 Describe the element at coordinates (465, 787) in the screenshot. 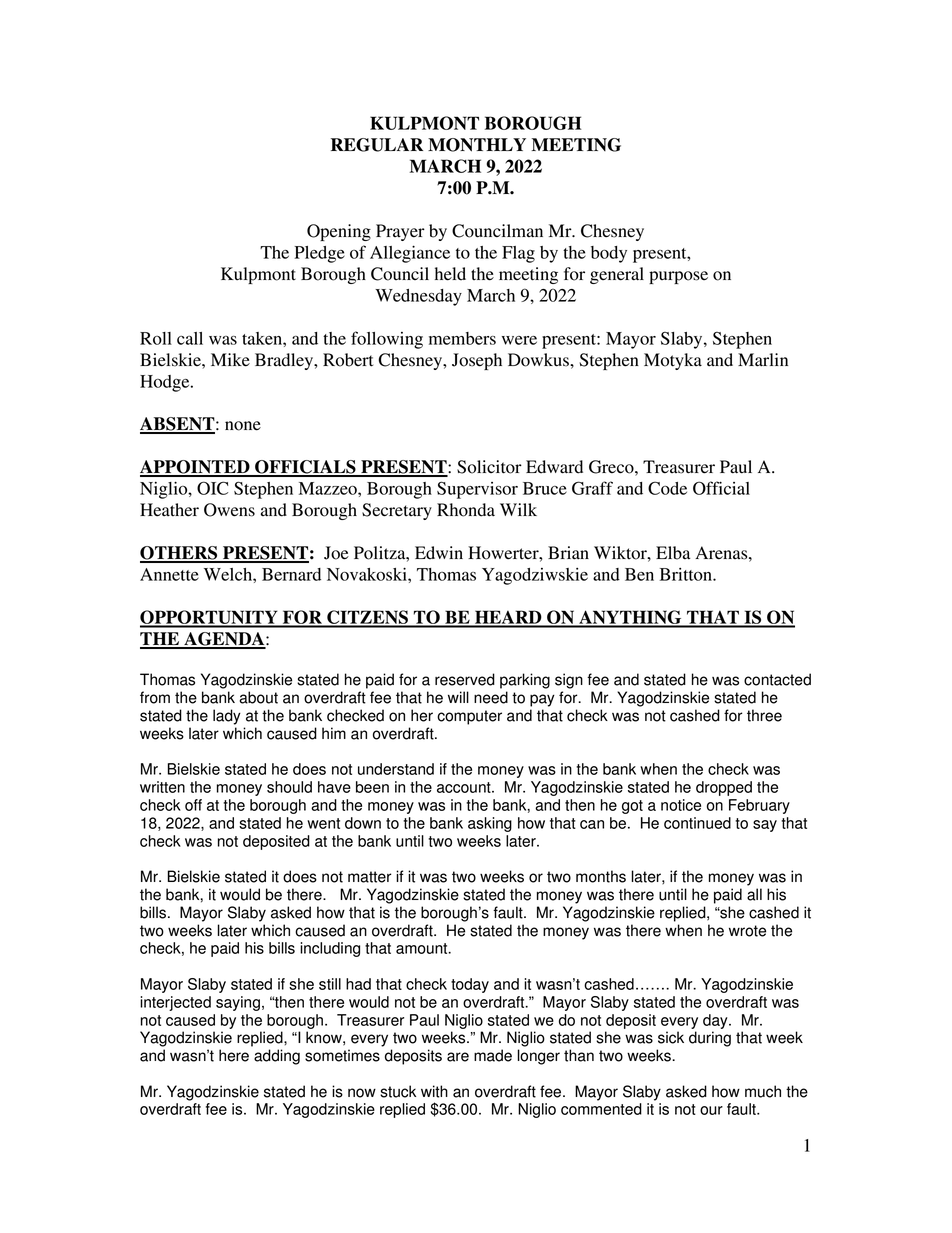

I see `account` at that location.
